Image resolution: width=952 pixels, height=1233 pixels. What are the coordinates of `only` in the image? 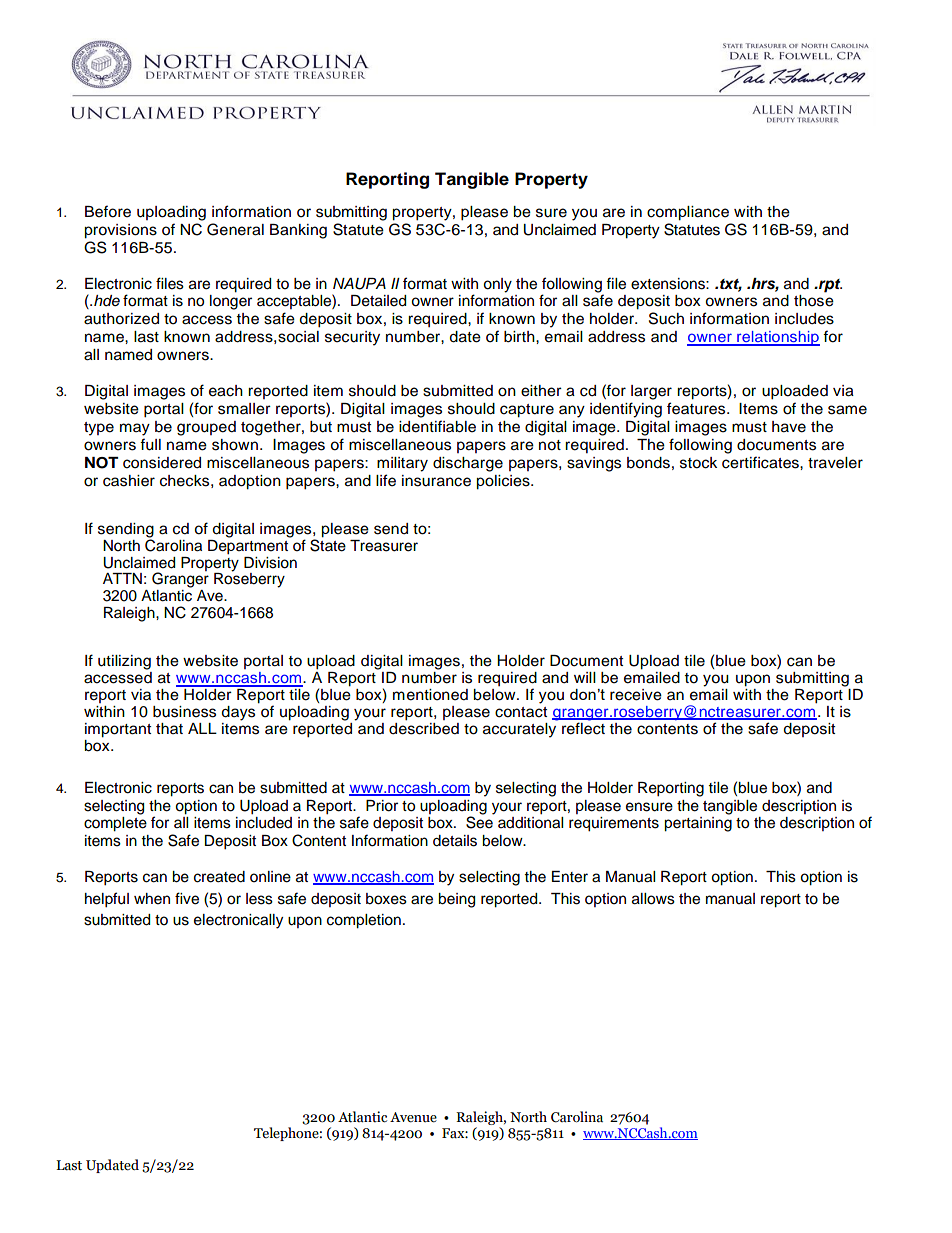 It's located at (497, 285).
